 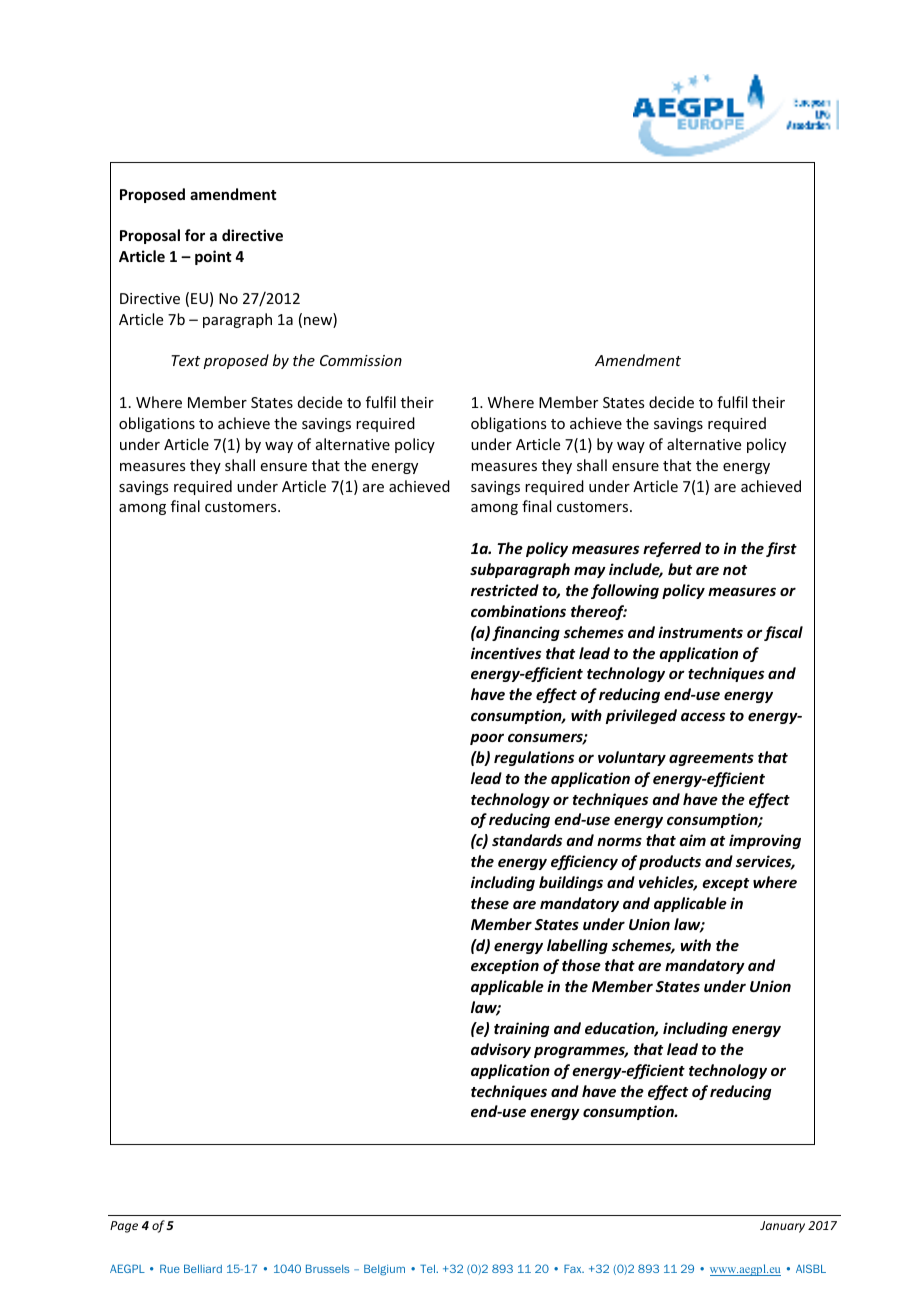 What do you see at coordinates (711, 759) in the screenshot?
I see `agreements` at bounding box center [711, 759].
